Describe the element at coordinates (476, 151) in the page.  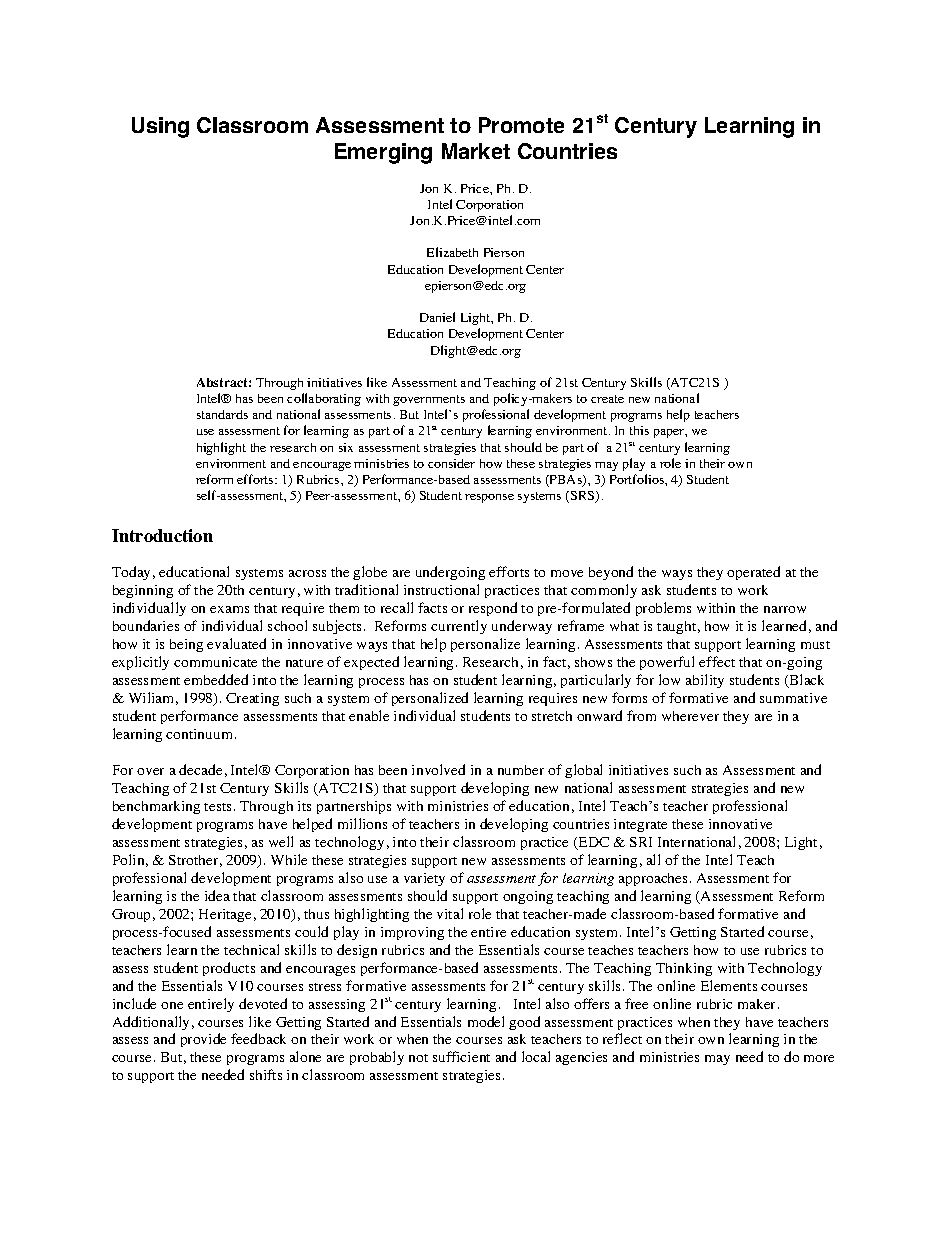
I see `Market` at that location.
